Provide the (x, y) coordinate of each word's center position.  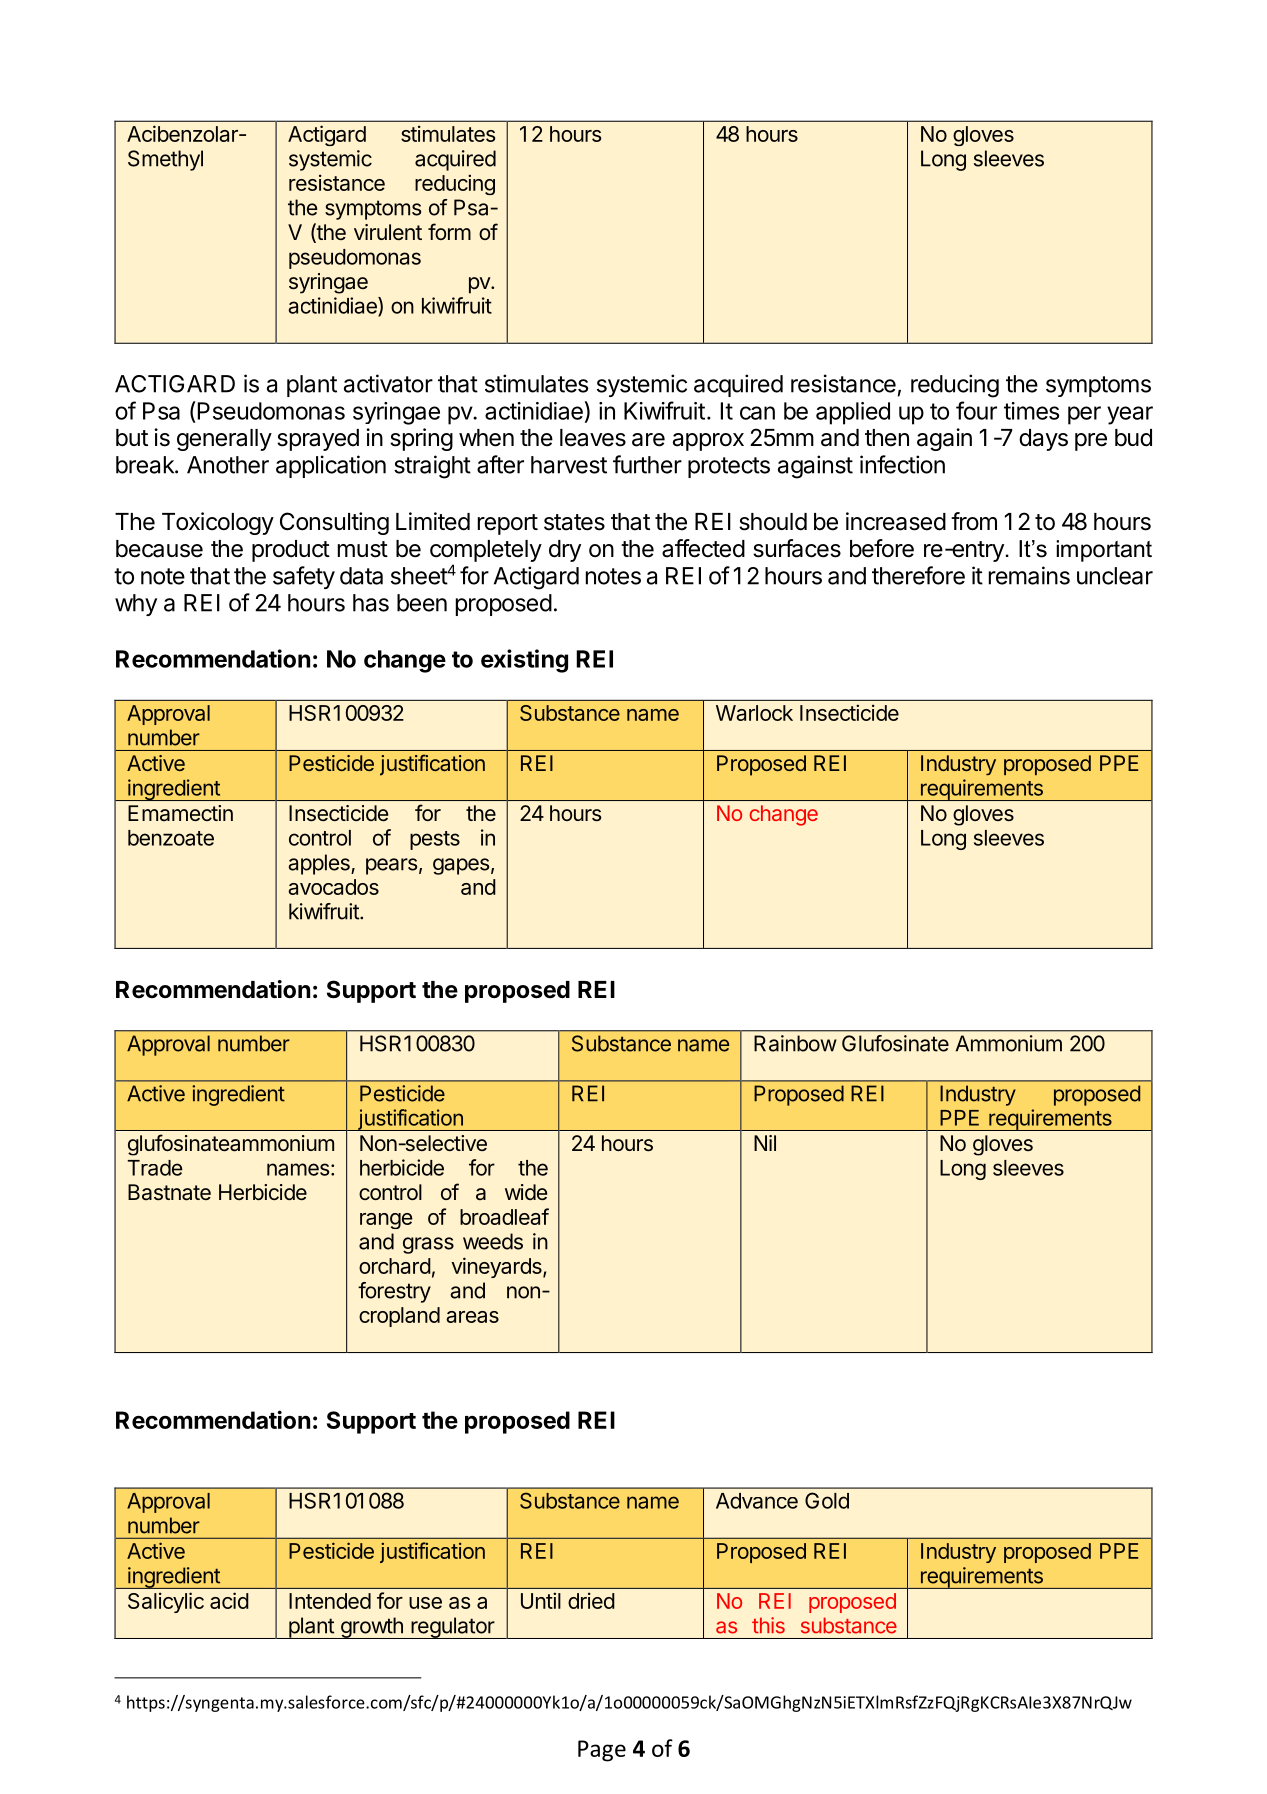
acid (229, 1600)
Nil (765, 1143)
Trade (154, 1168)
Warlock (754, 713)
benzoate (171, 838)
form (449, 231)
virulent (388, 232)
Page (602, 1751)
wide (526, 1192)
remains (1029, 575)
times (1031, 411)
